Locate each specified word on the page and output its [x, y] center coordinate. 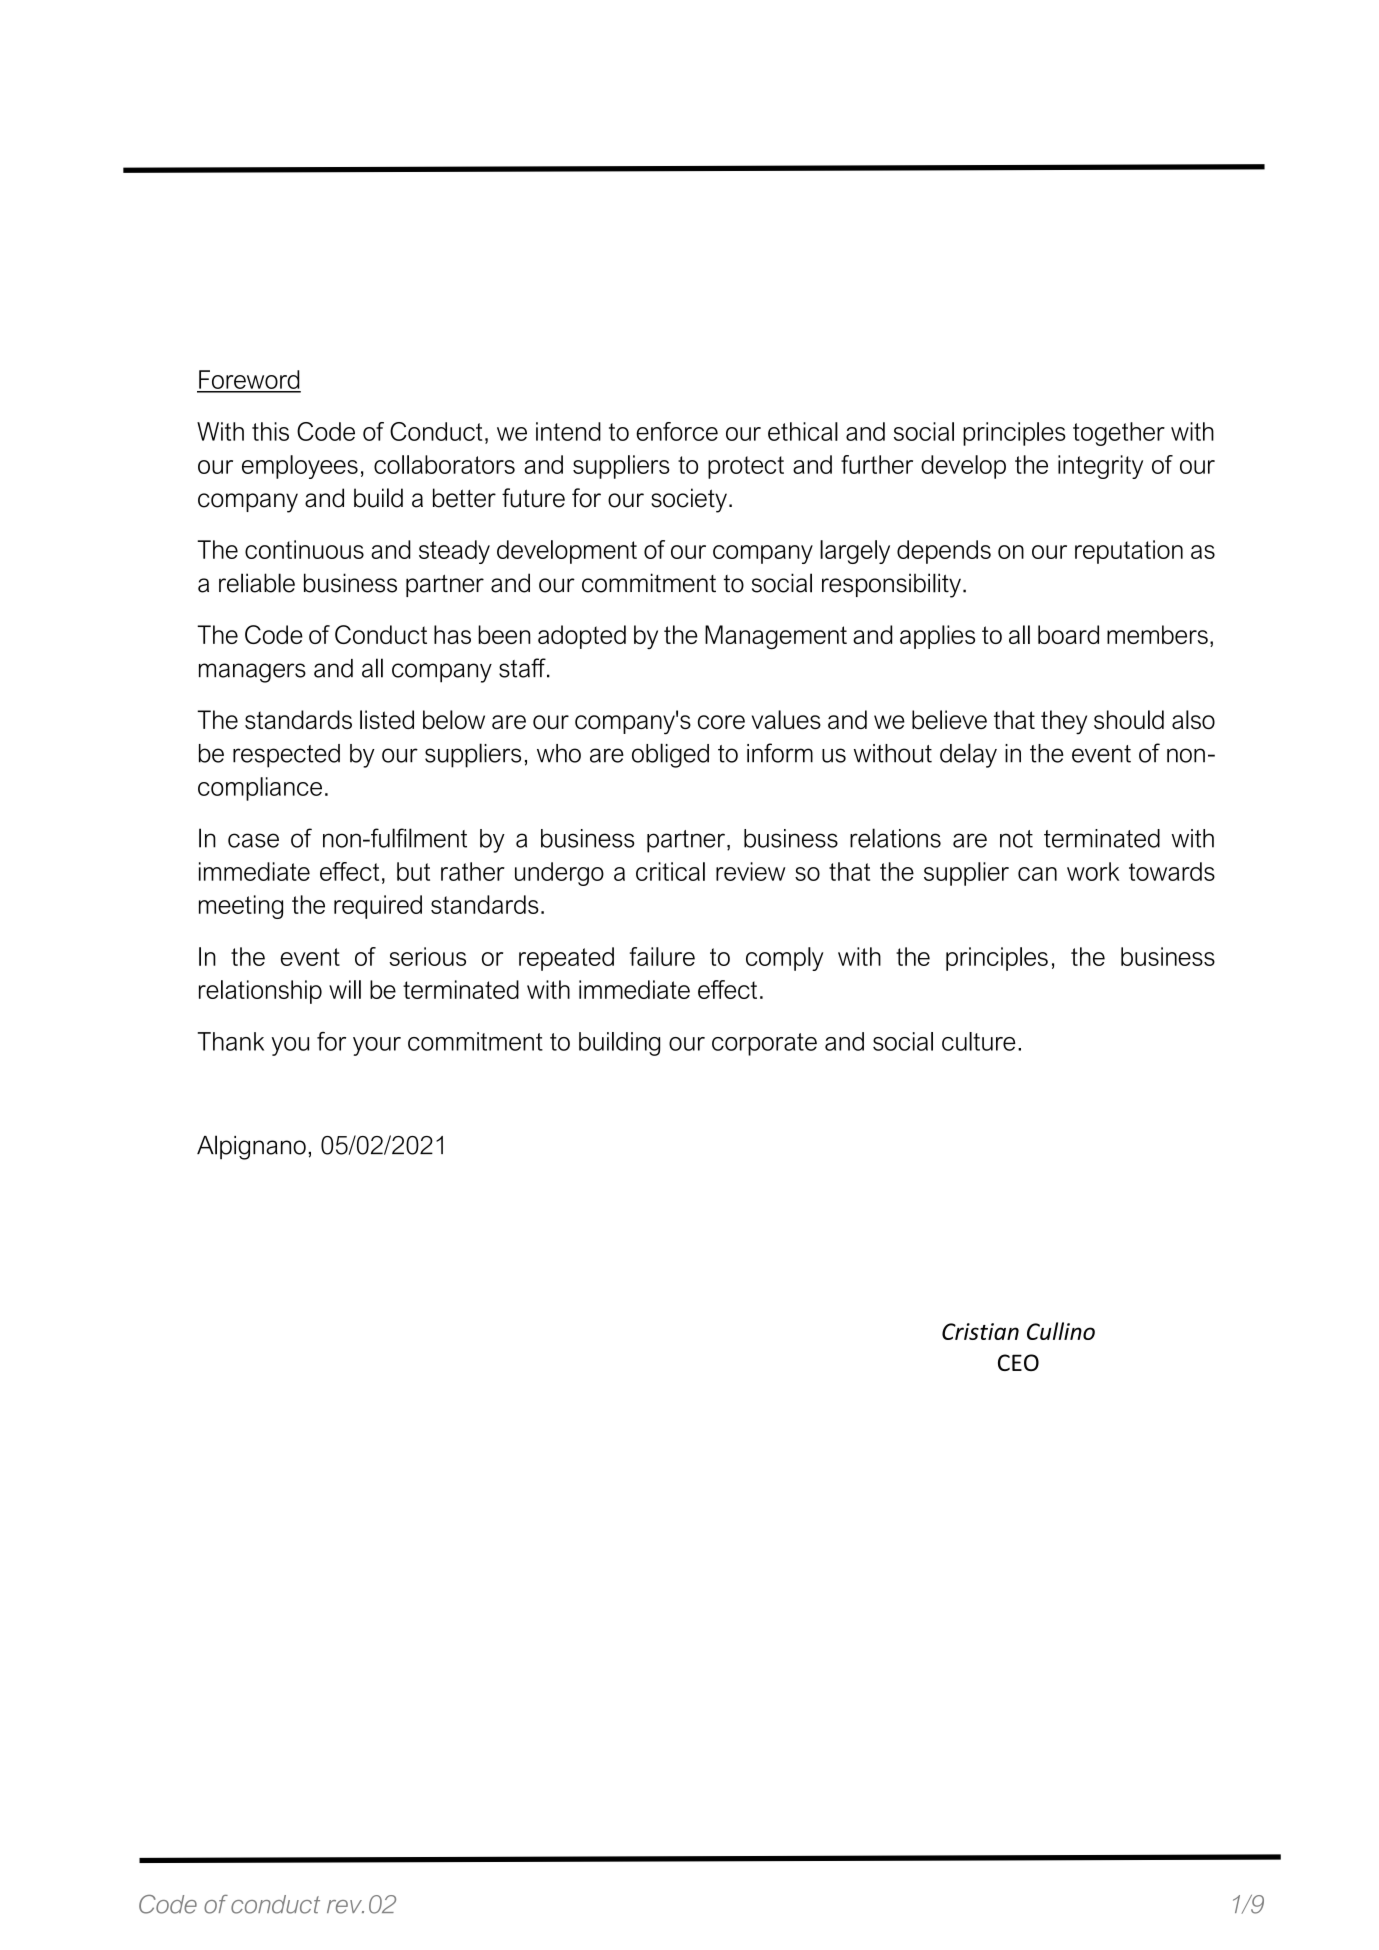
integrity [1100, 467]
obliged [670, 755]
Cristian [980, 1331]
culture [979, 1041]
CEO [1018, 1362]
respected [286, 756]
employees [300, 467]
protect [746, 467]
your [377, 1046]
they [1064, 722]
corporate [764, 1044]
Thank [231, 1041]
